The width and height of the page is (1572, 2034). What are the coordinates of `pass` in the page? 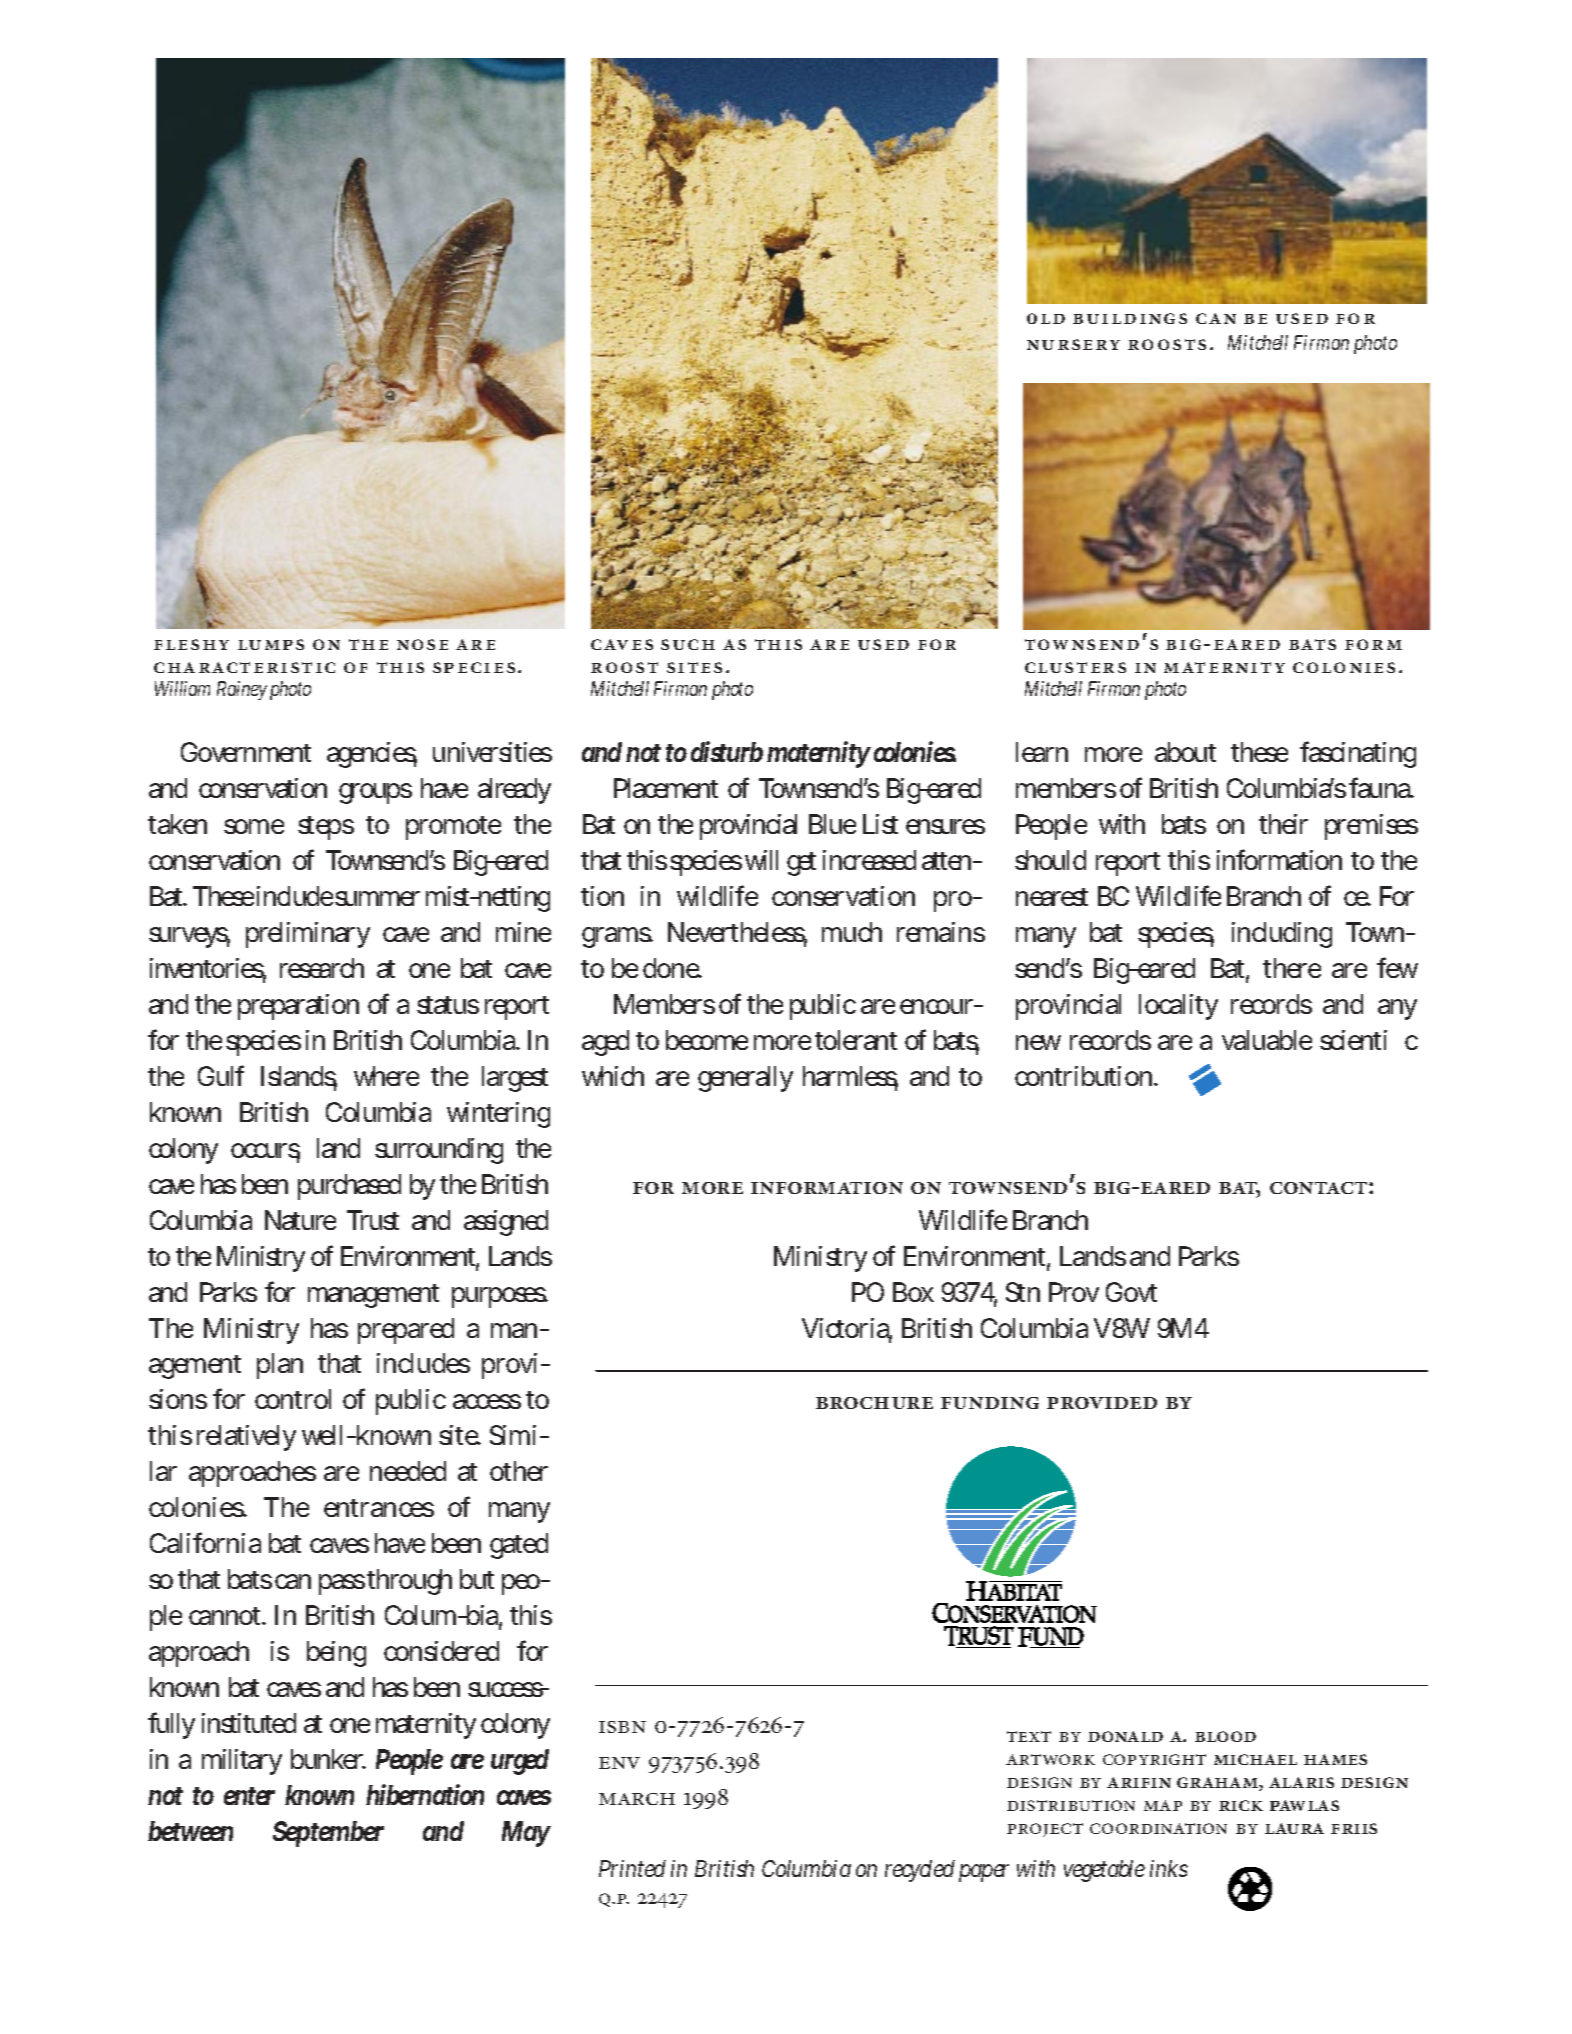 It's located at (342, 1584).
